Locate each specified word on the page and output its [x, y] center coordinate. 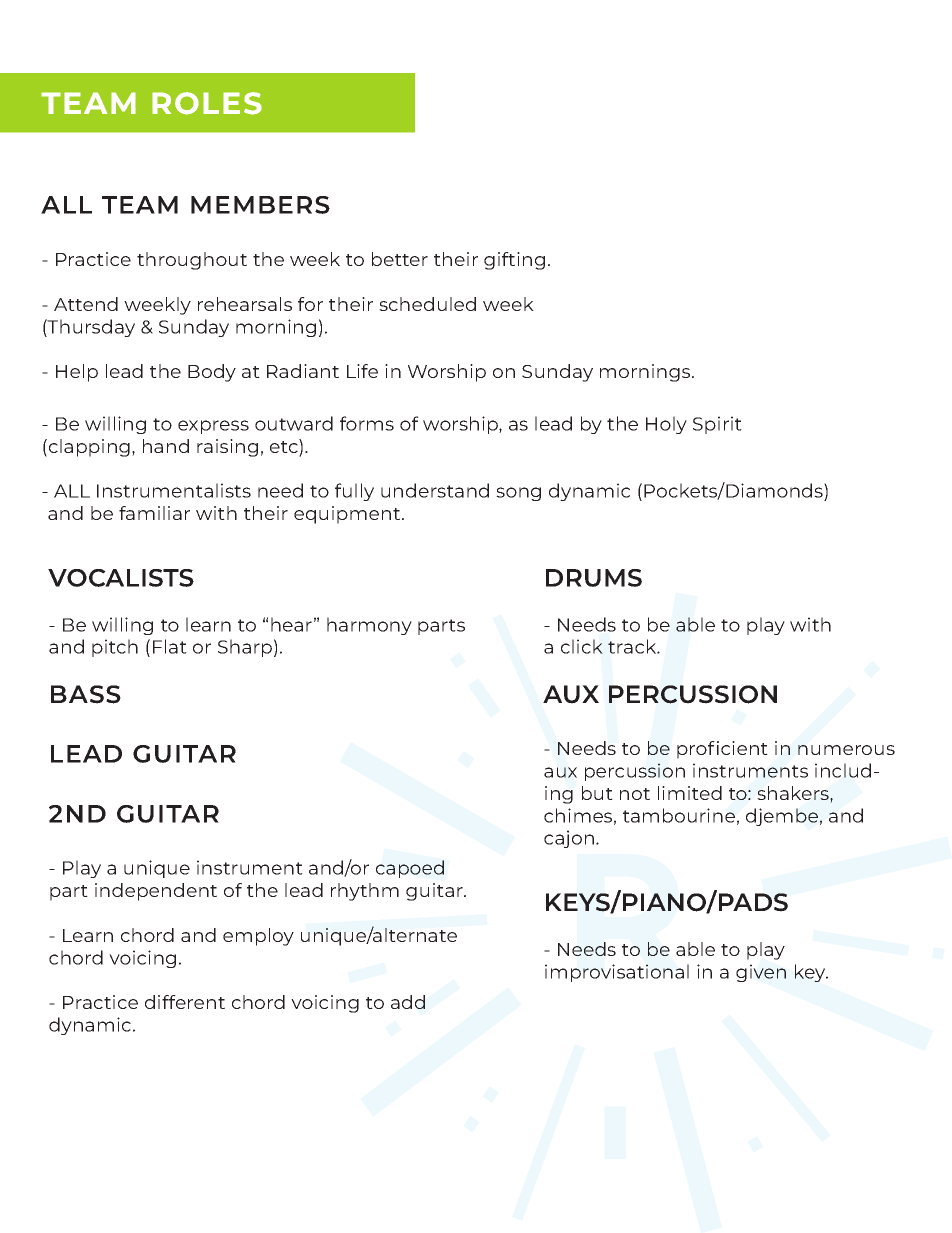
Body [212, 373]
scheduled [427, 304]
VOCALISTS [121, 578]
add [408, 1002]
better [400, 259]
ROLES [207, 103]
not [635, 794]
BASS [86, 694]
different [185, 1002]
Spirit [717, 425]
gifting [514, 261]
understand [435, 490]
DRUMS [594, 578]
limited [690, 793]
